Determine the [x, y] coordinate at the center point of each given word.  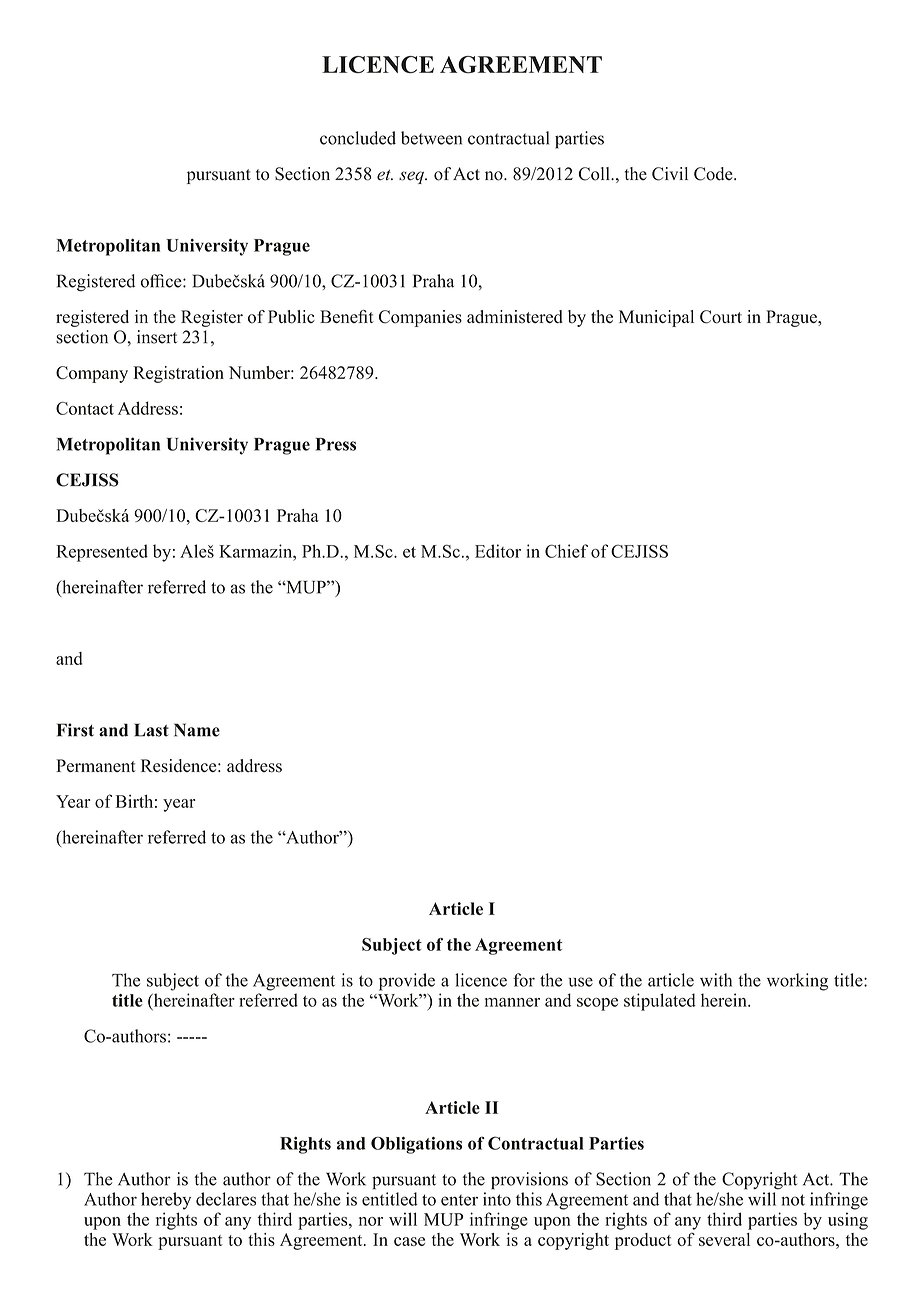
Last [151, 730]
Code [714, 174]
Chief [566, 551]
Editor [498, 551]
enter [459, 1200]
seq [412, 177]
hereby [166, 1201]
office [162, 281]
